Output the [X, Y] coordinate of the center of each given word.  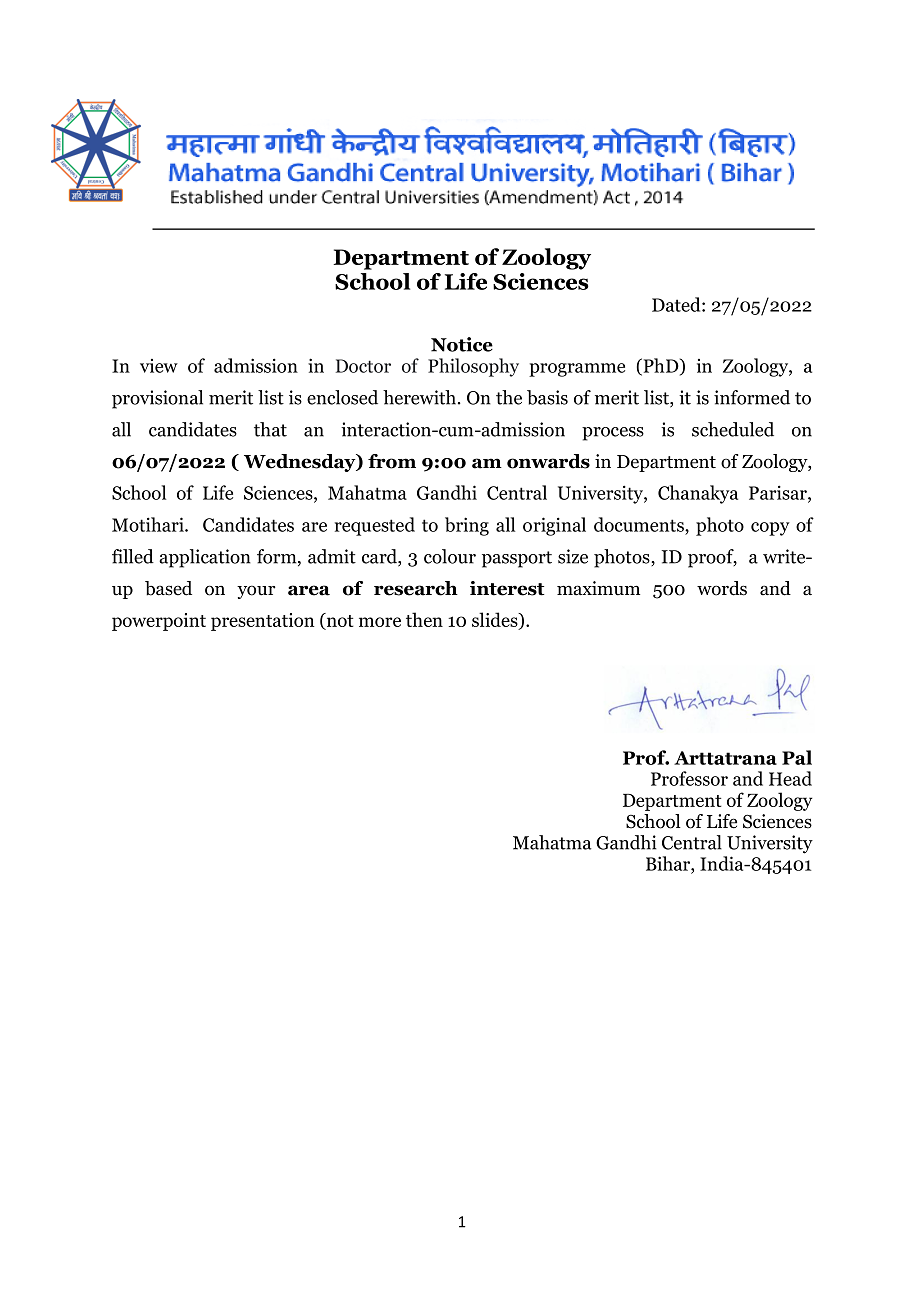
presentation [262, 622]
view [159, 366]
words [722, 588]
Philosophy [473, 367]
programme [577, 370]
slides [496, 621]
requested [375, 526]
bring [467, 526]
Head [790, 778]
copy [770, 529]
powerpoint [159, 622]
